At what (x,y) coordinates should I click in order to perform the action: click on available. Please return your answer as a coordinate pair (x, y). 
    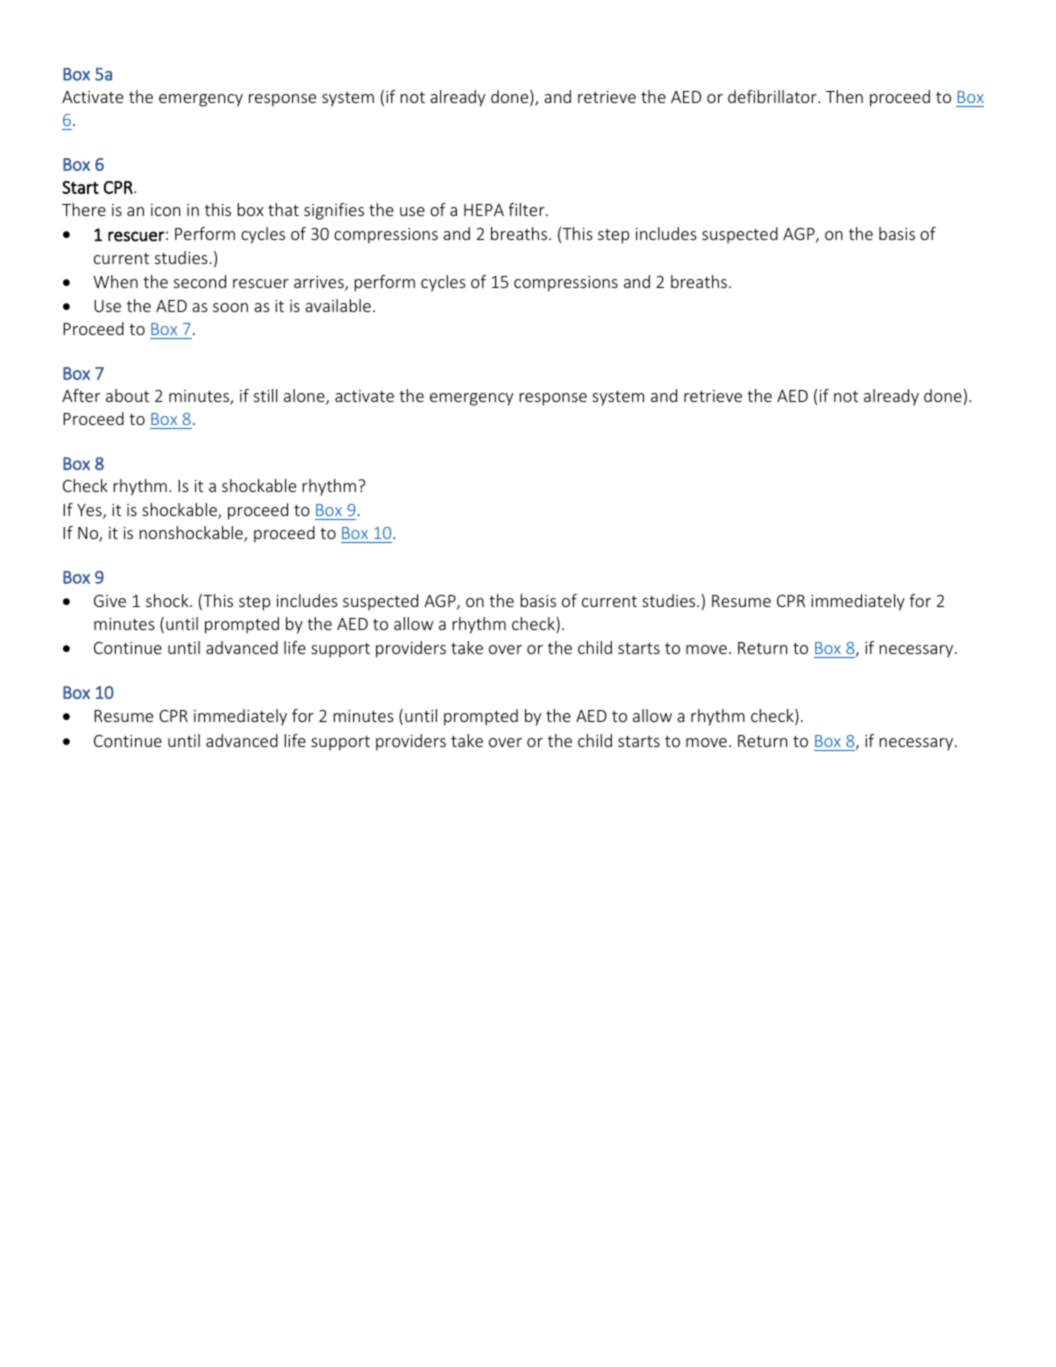
    Looking at the image, I should click on (338, 305).
